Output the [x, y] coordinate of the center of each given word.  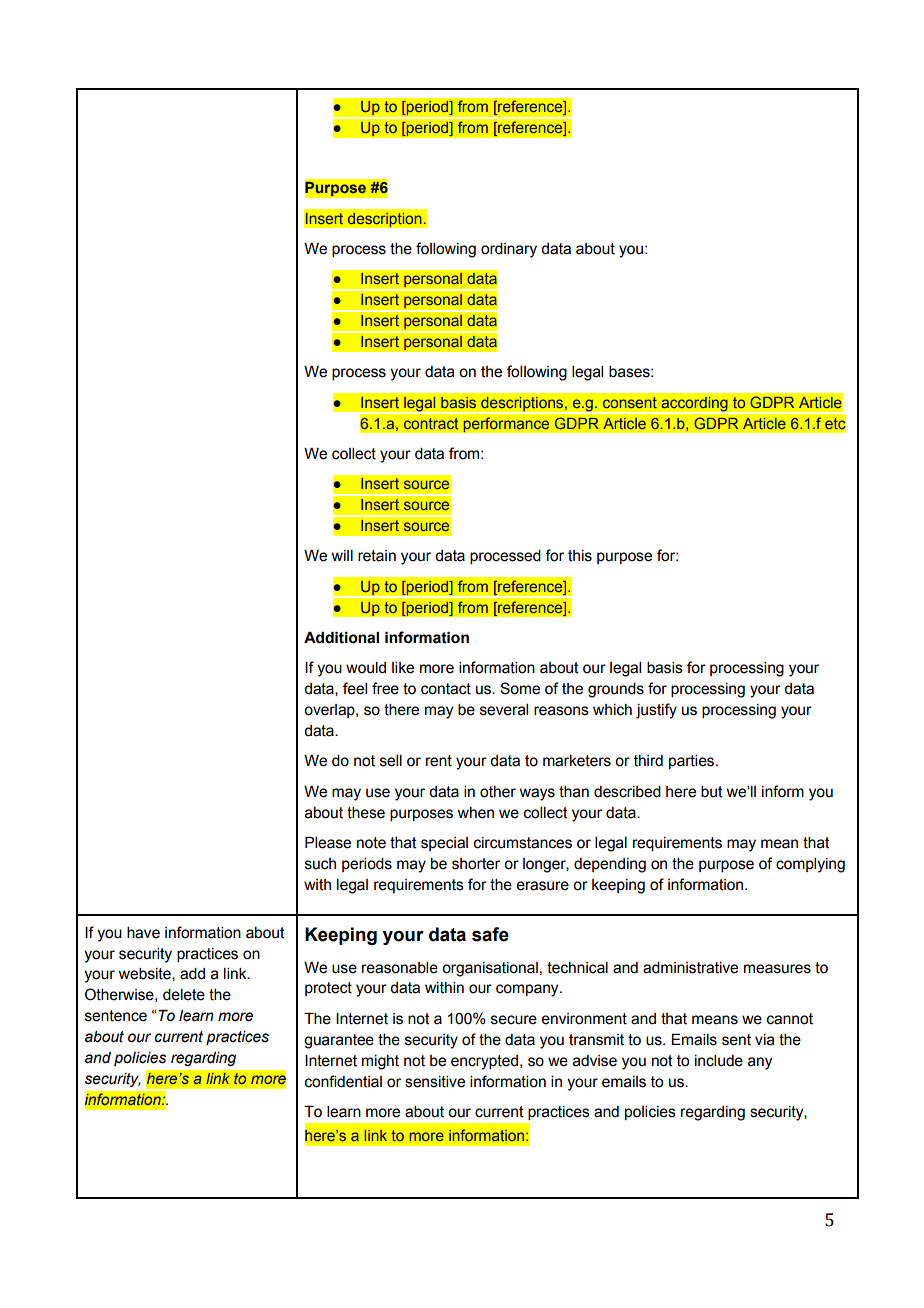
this [580, 556]
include [719, 1061]
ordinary [509, 250]
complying [810, 865]
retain [377, 556]
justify [656, 711]
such [320, 864]
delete [184, 995]
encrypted [484, 1062]
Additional [341, 638]
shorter [476, 864]
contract [431, 423]
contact [446, 689]
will [342, 555]
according [694, 404]
